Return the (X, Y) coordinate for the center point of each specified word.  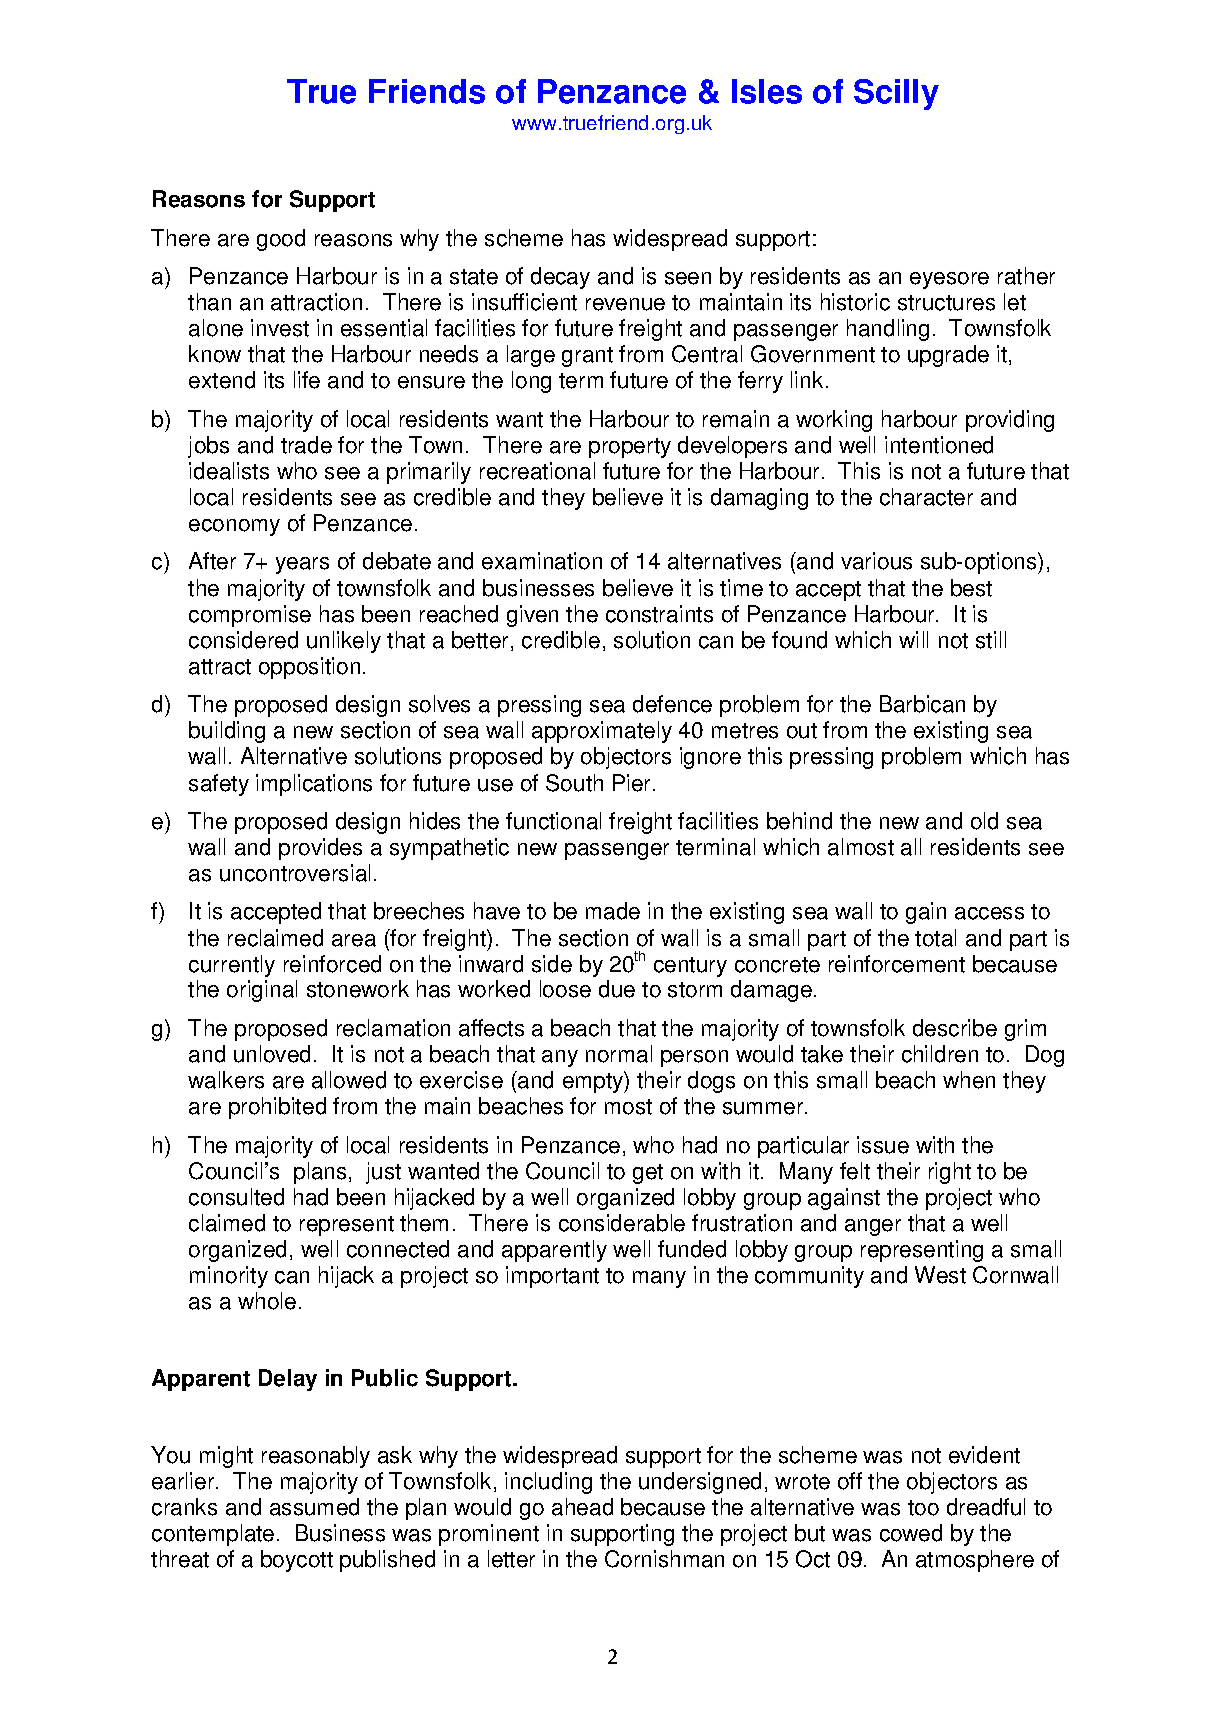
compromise (250, 616)
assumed (314, 1507)
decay (560, 278)
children (940, 1054)
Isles (767, 91)
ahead (582, 1507)
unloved (272, 1054)
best (971, 588)
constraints (659, 614)
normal (619, 1054)
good (281, 240)
